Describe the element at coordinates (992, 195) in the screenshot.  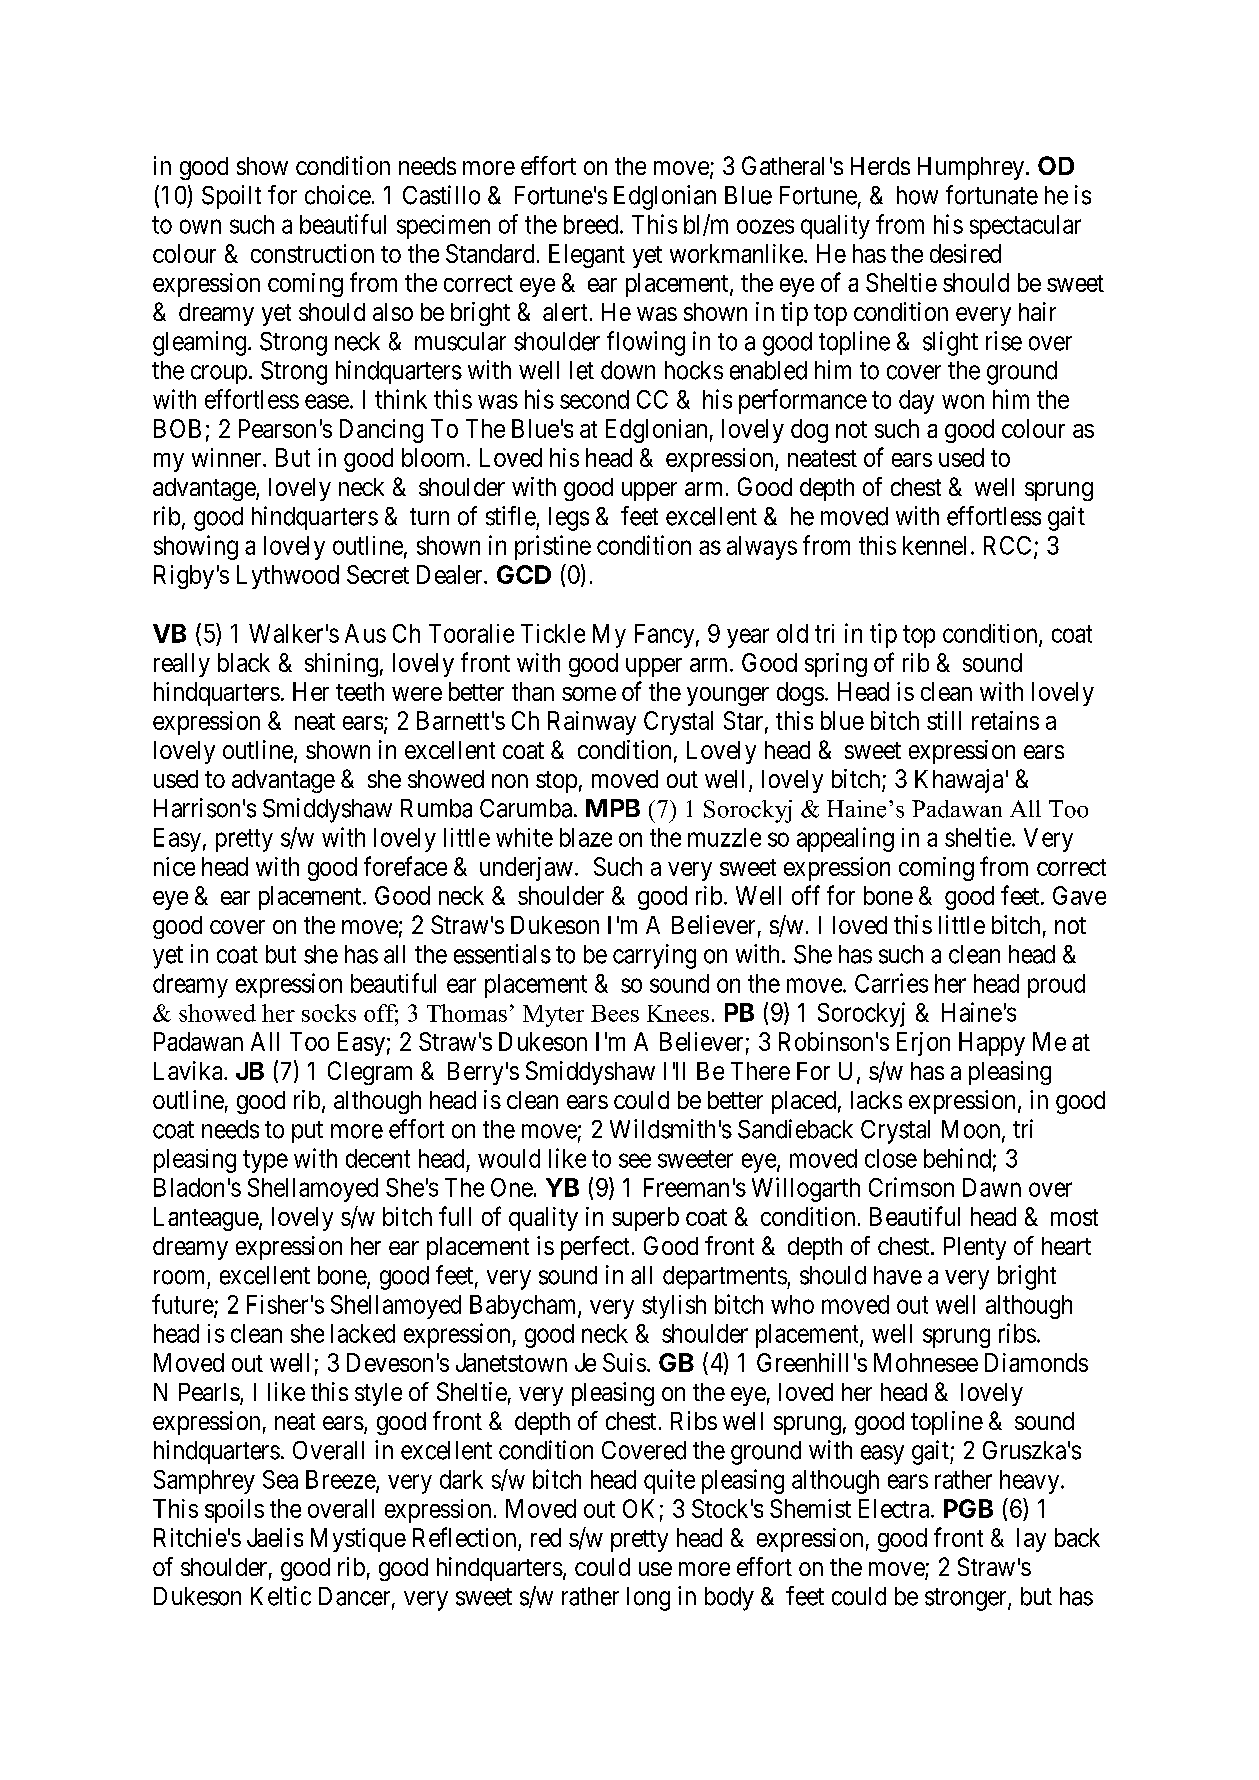
I see `fortunate` at that location.
